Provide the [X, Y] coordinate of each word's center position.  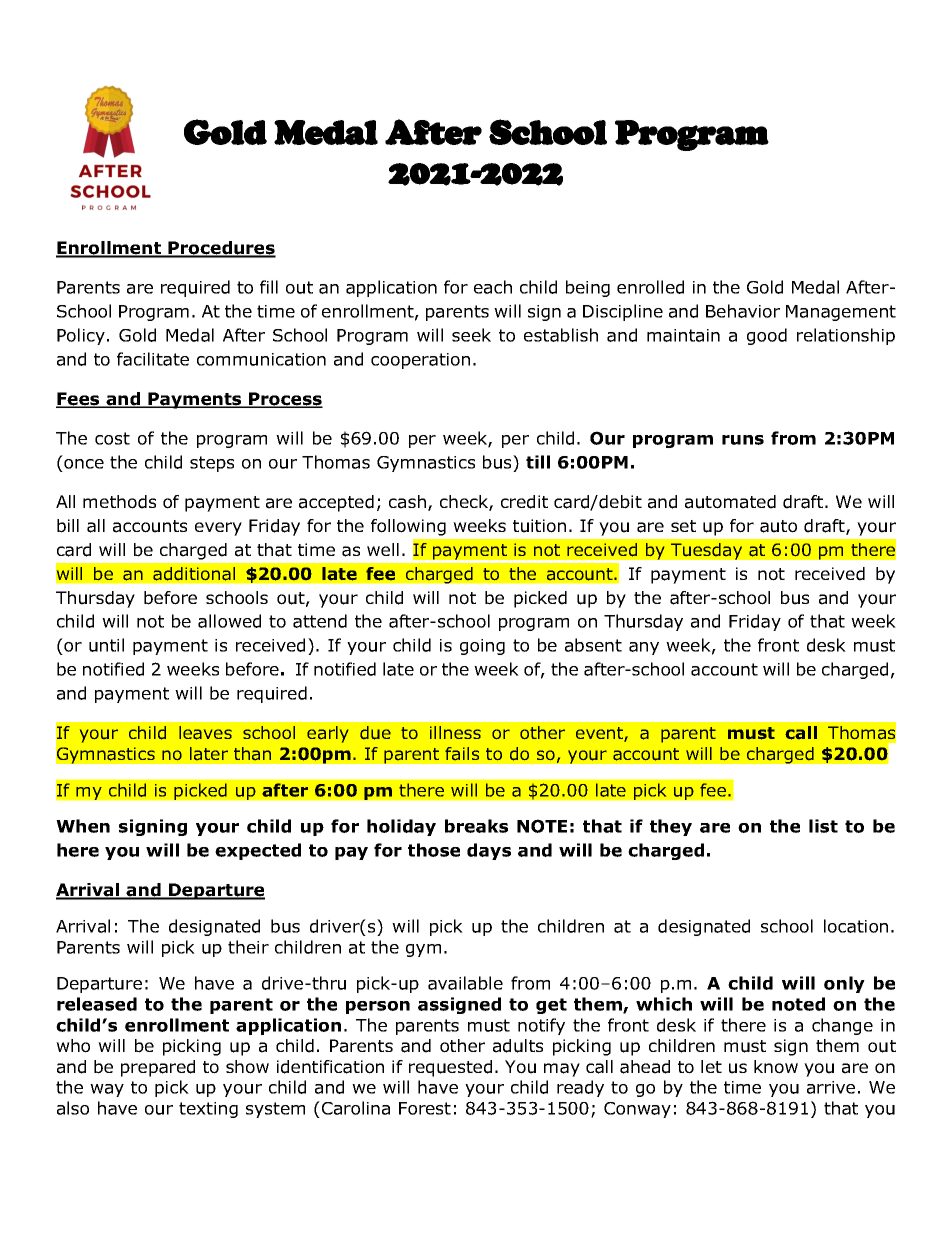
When [83, 826]
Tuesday [706, 551]
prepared [158, 1068]
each [493, 287]
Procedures [221, 249]
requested [450, 1068]
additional [194, 574]
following [408, 527]
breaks [476, 826]
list [823, 826]
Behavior [743, 311]
